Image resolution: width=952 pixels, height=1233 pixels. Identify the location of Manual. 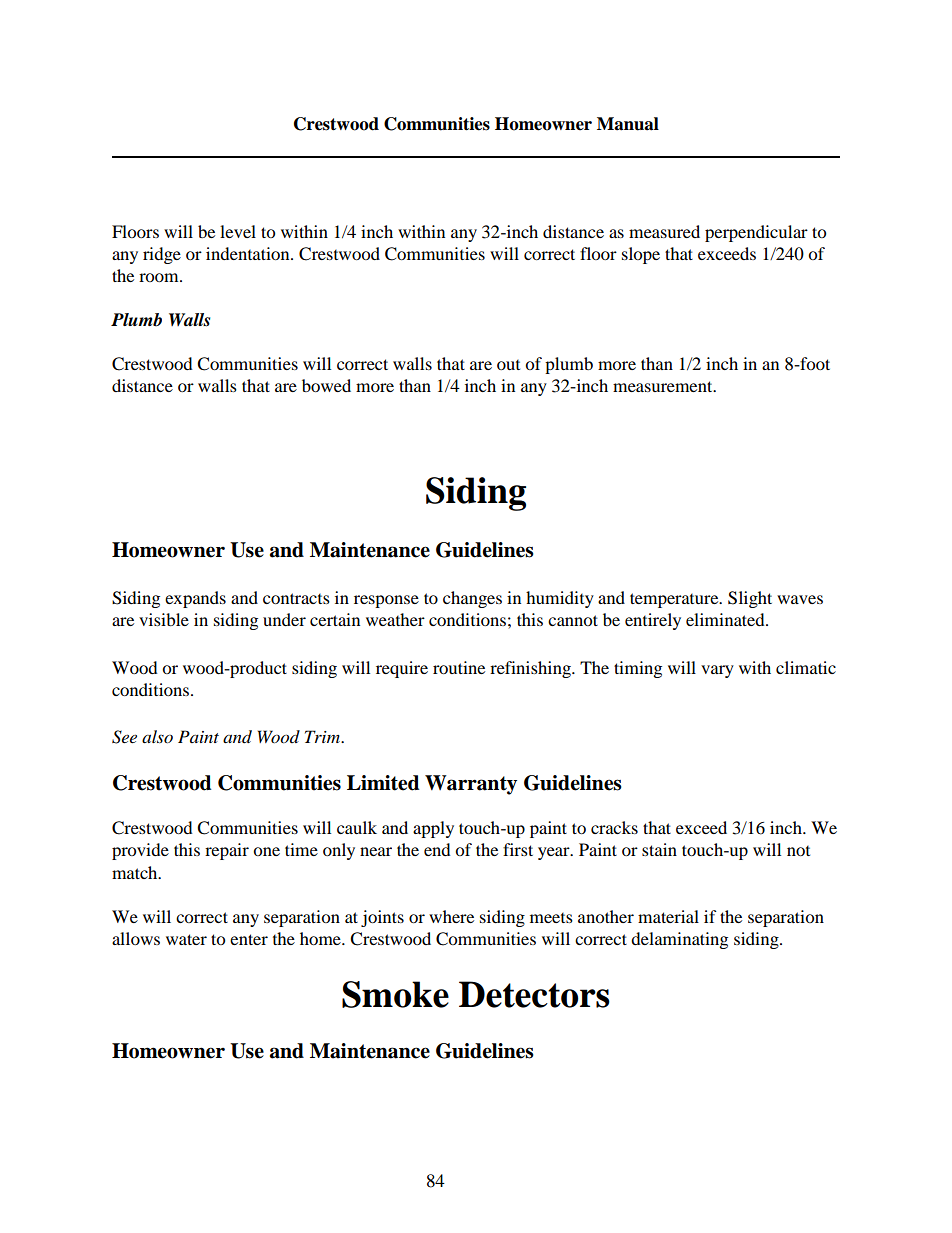
(628, 124).
